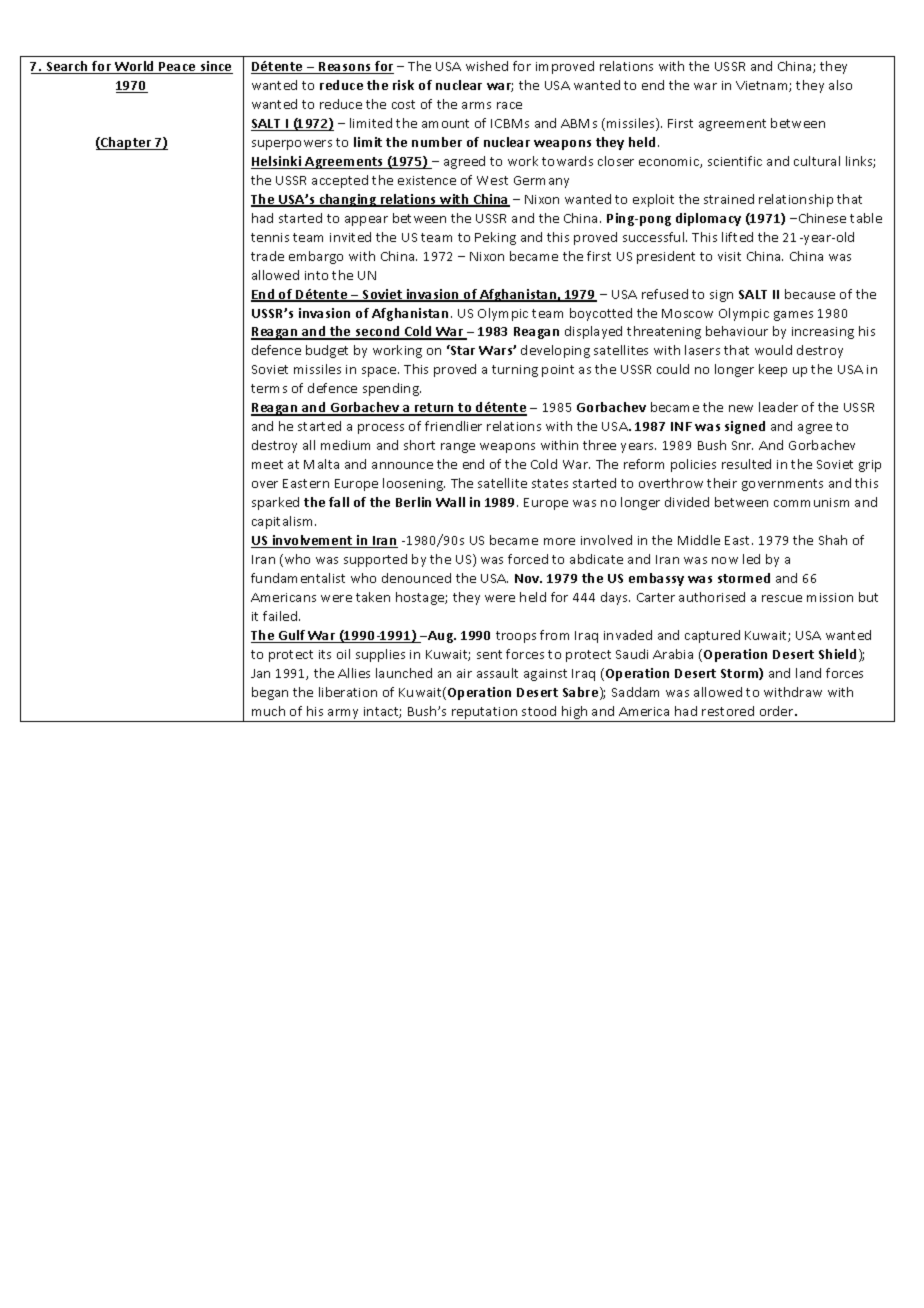 The width and height of the screenshot is (924, 1308). Describe the element at coordinates (811, 502) in the screenshot. I see `communism` at that location.
